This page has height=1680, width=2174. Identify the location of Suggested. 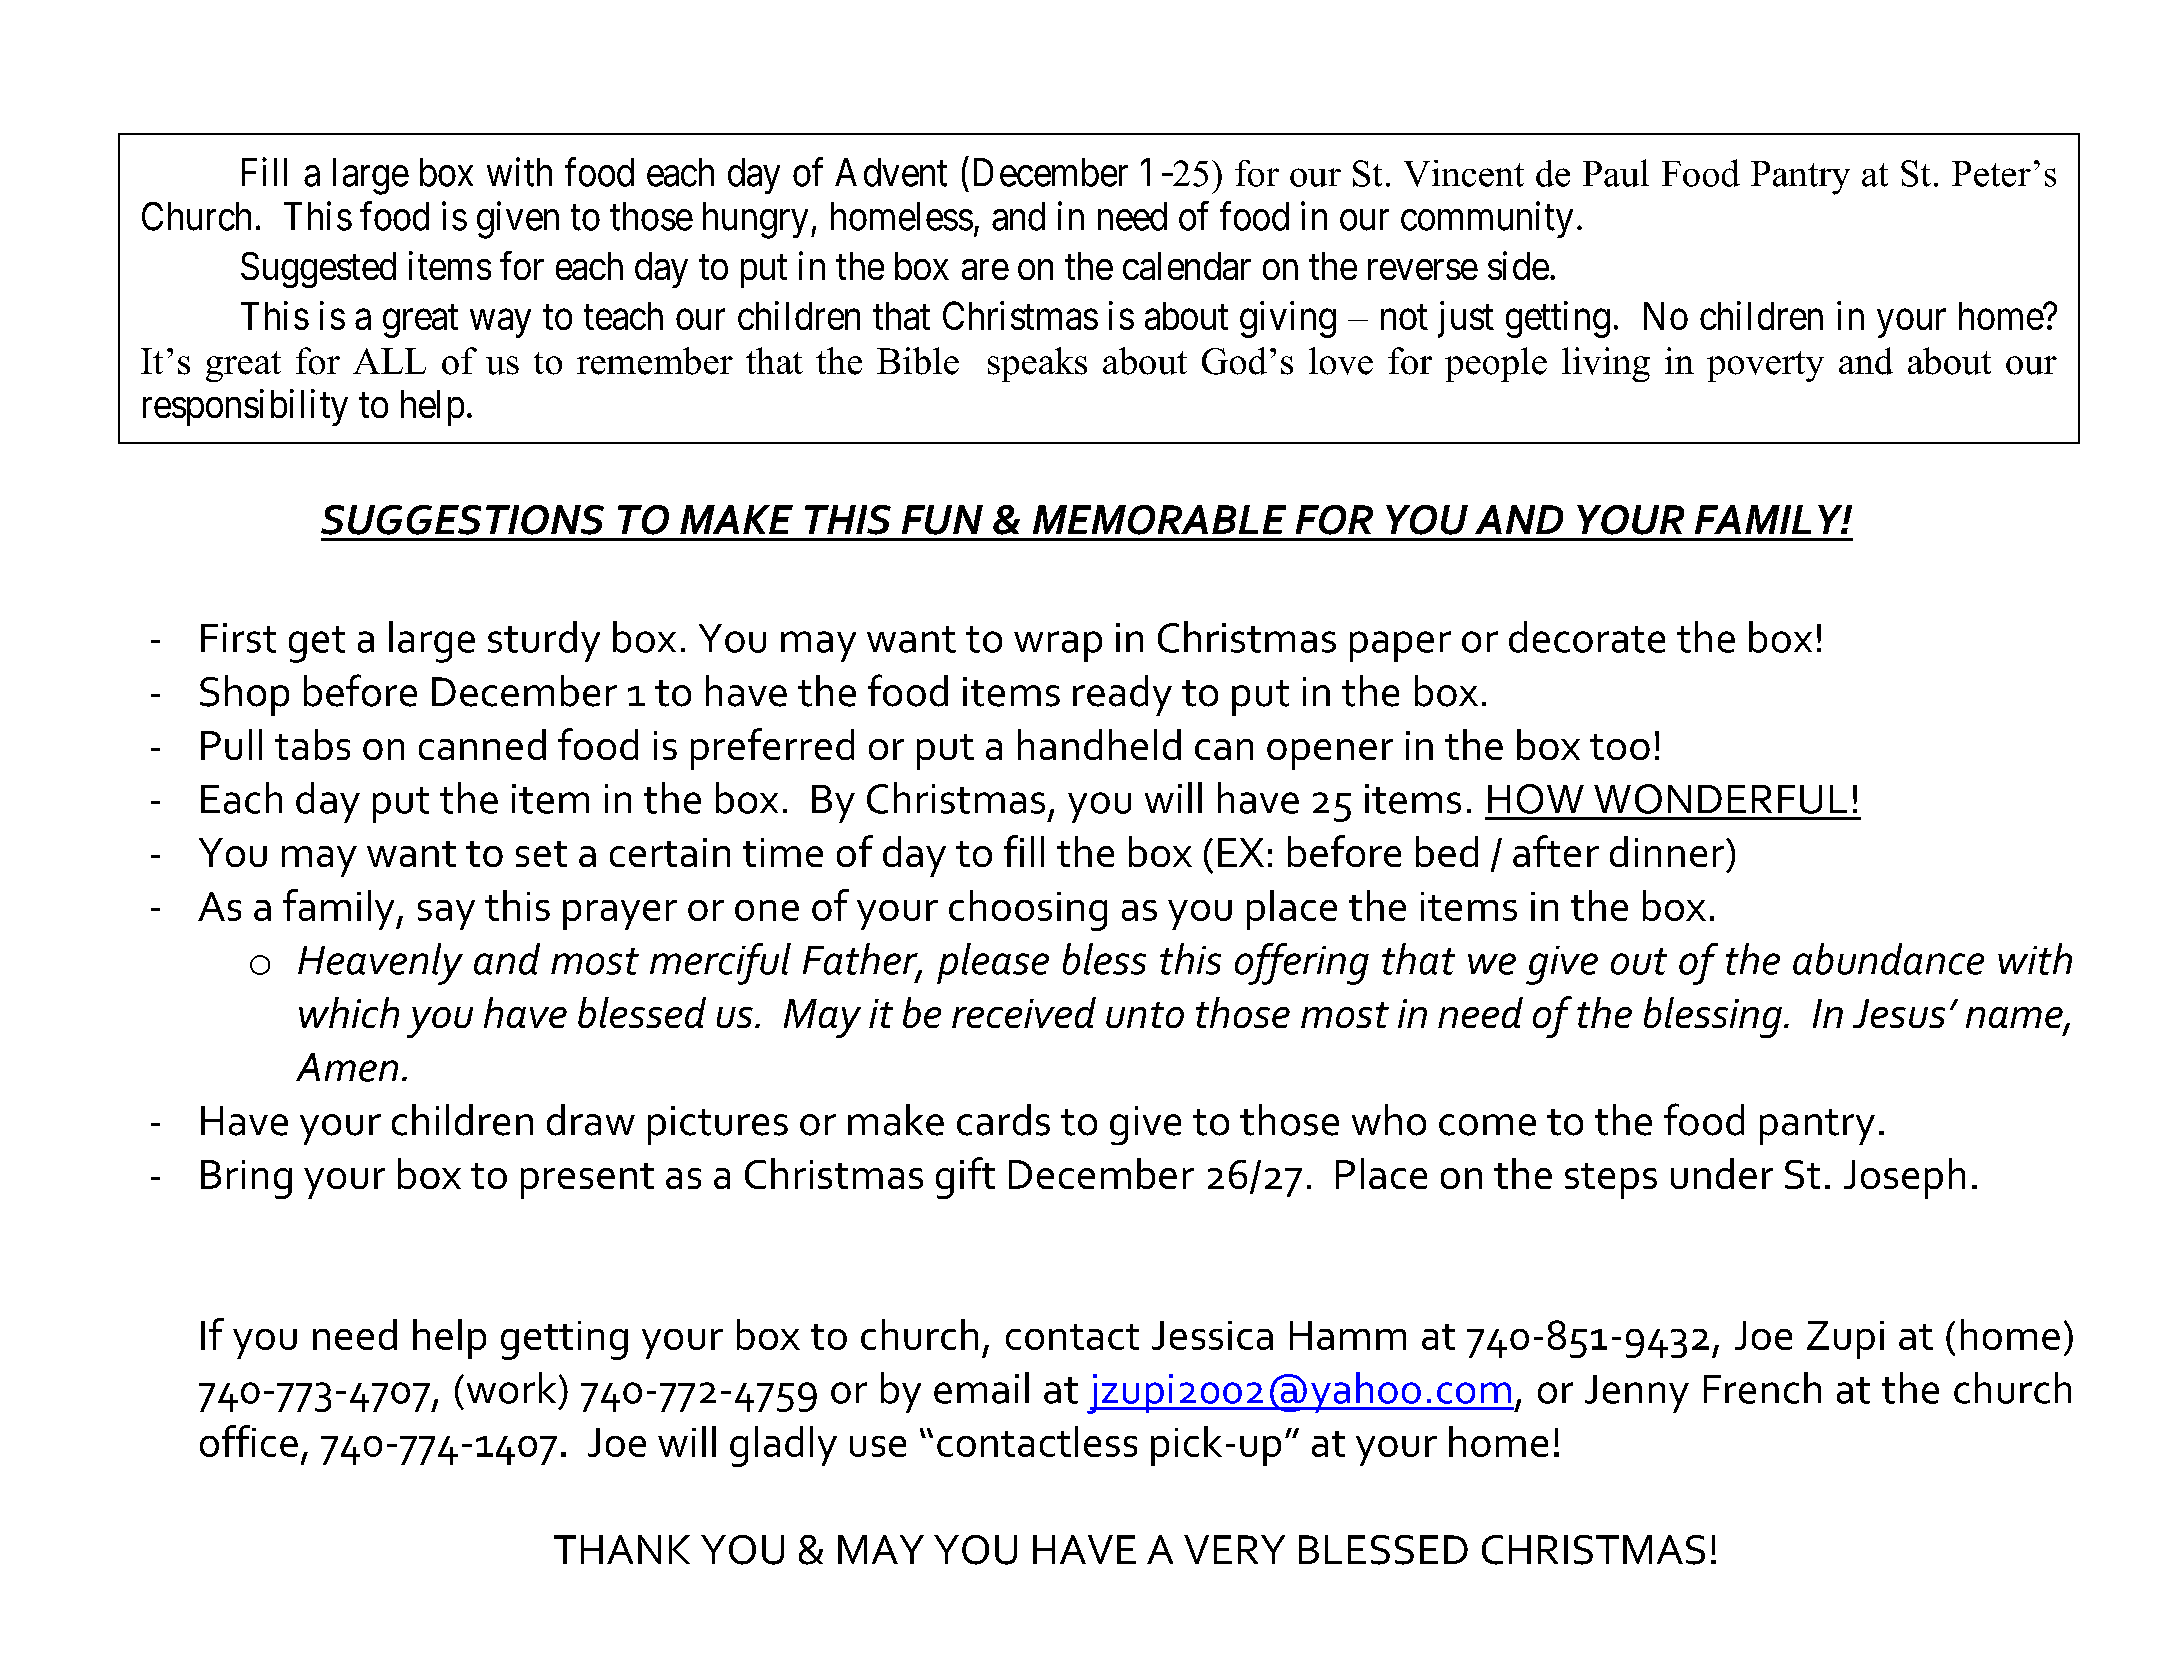
(318, 270).
